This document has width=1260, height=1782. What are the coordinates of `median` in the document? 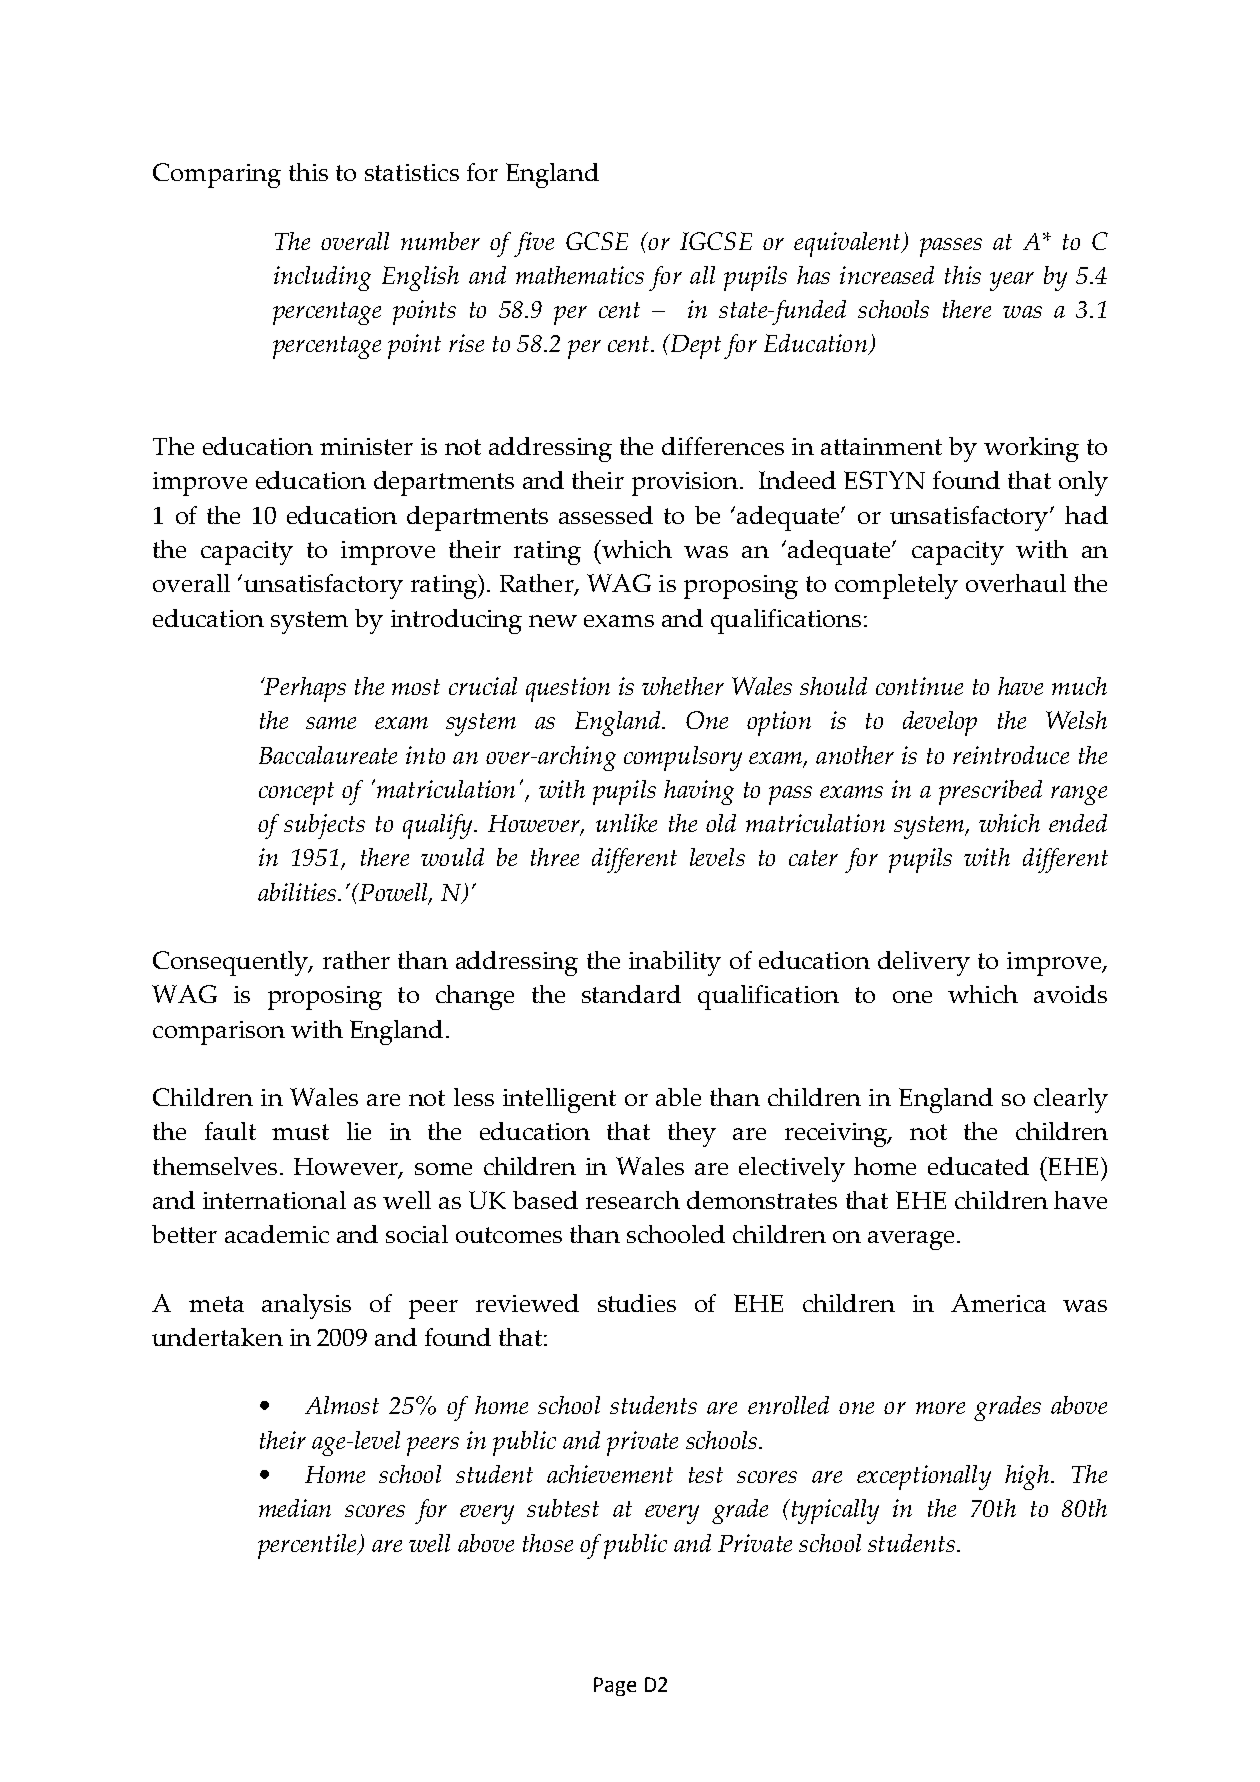 It's located at (295, 1508).
